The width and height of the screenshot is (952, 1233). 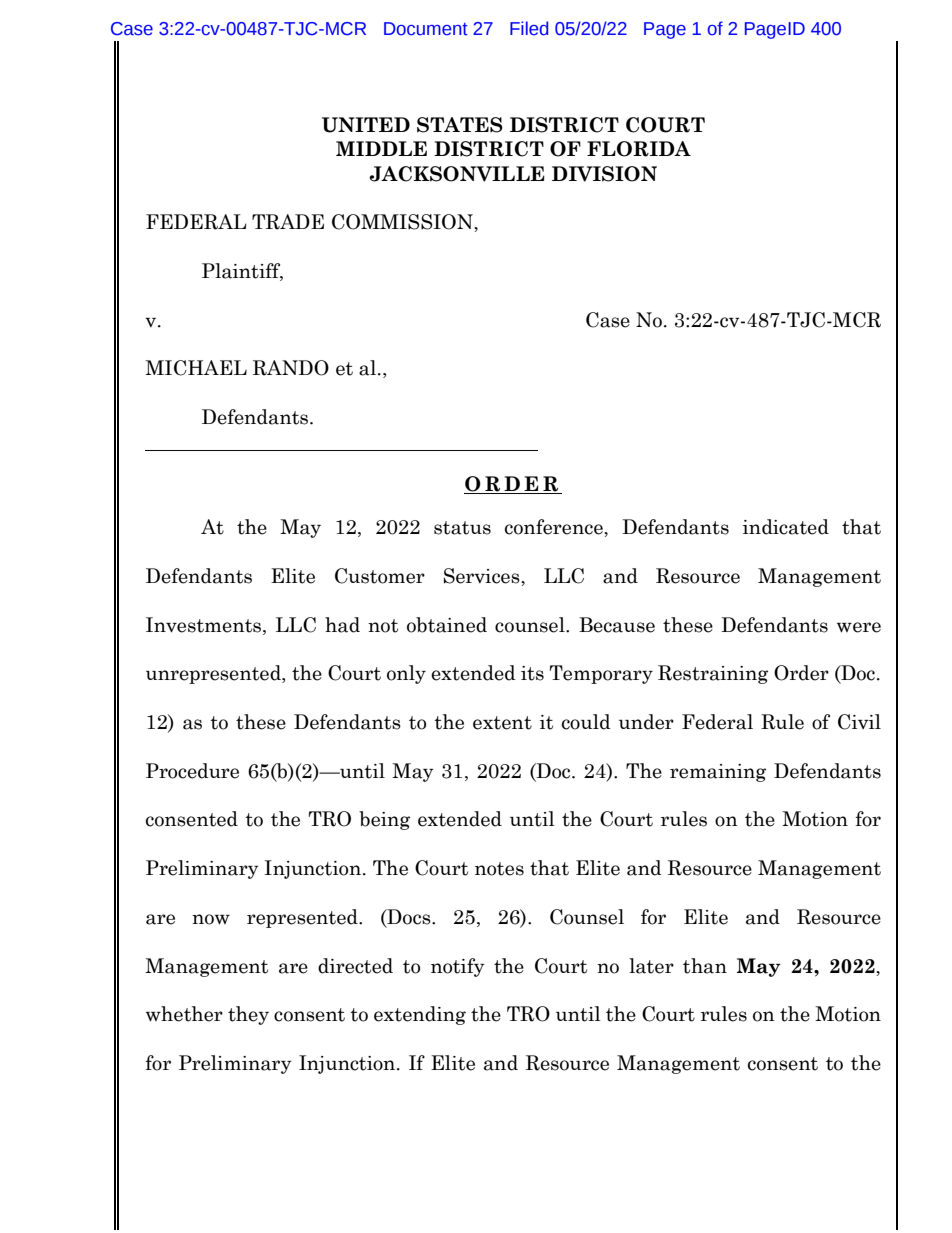 What do you see at coordinates (366, 125) in the screenshot?
I see `UNITED` at bounding box center [366, 125].
